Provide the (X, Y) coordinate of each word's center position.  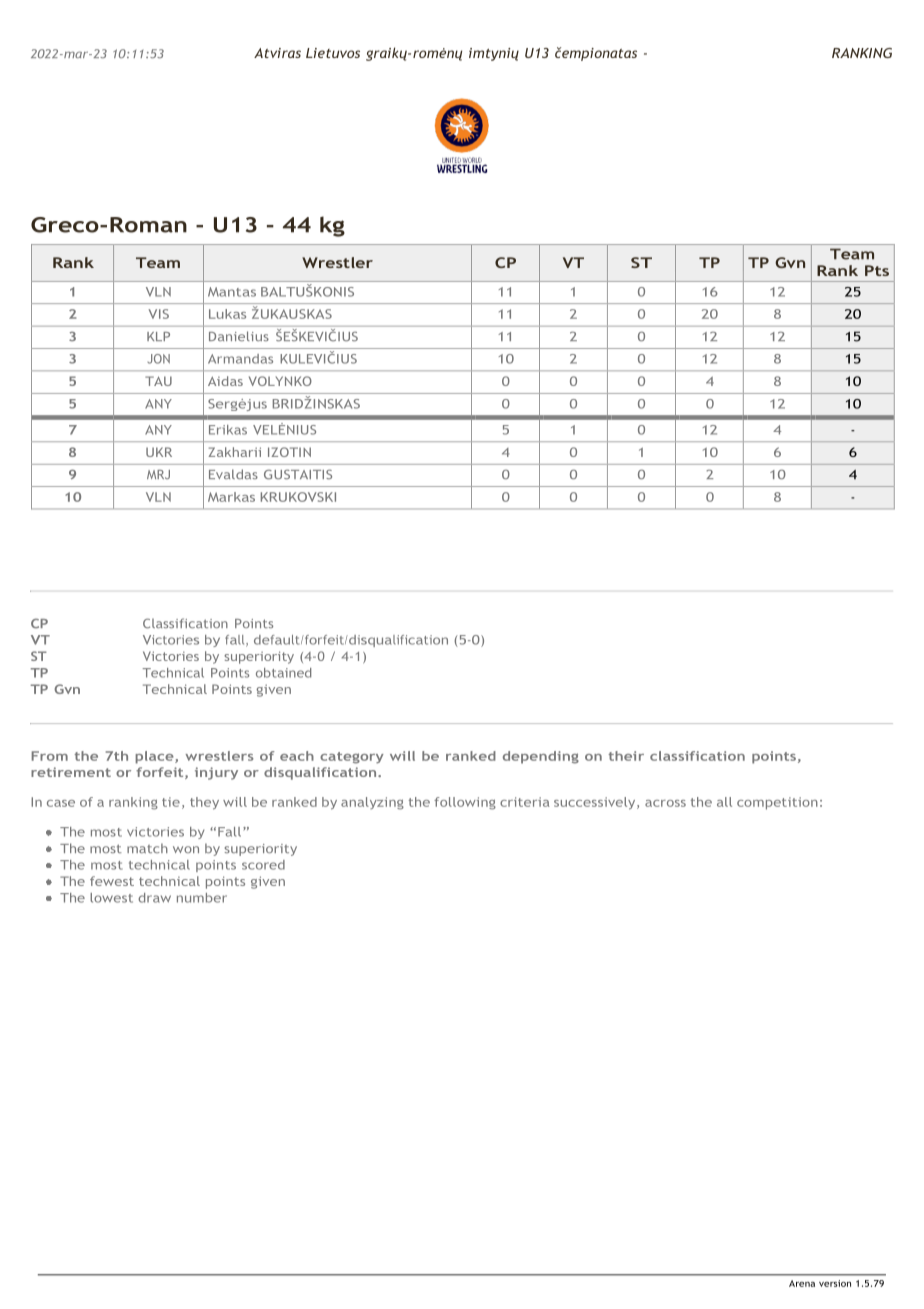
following (465, 803)
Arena (802, 1283)
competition (777, 803)
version (835, 1283)
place (155, 757)
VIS (158, 314)
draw (154, 898)
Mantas (232, 292)
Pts (877, 270)
